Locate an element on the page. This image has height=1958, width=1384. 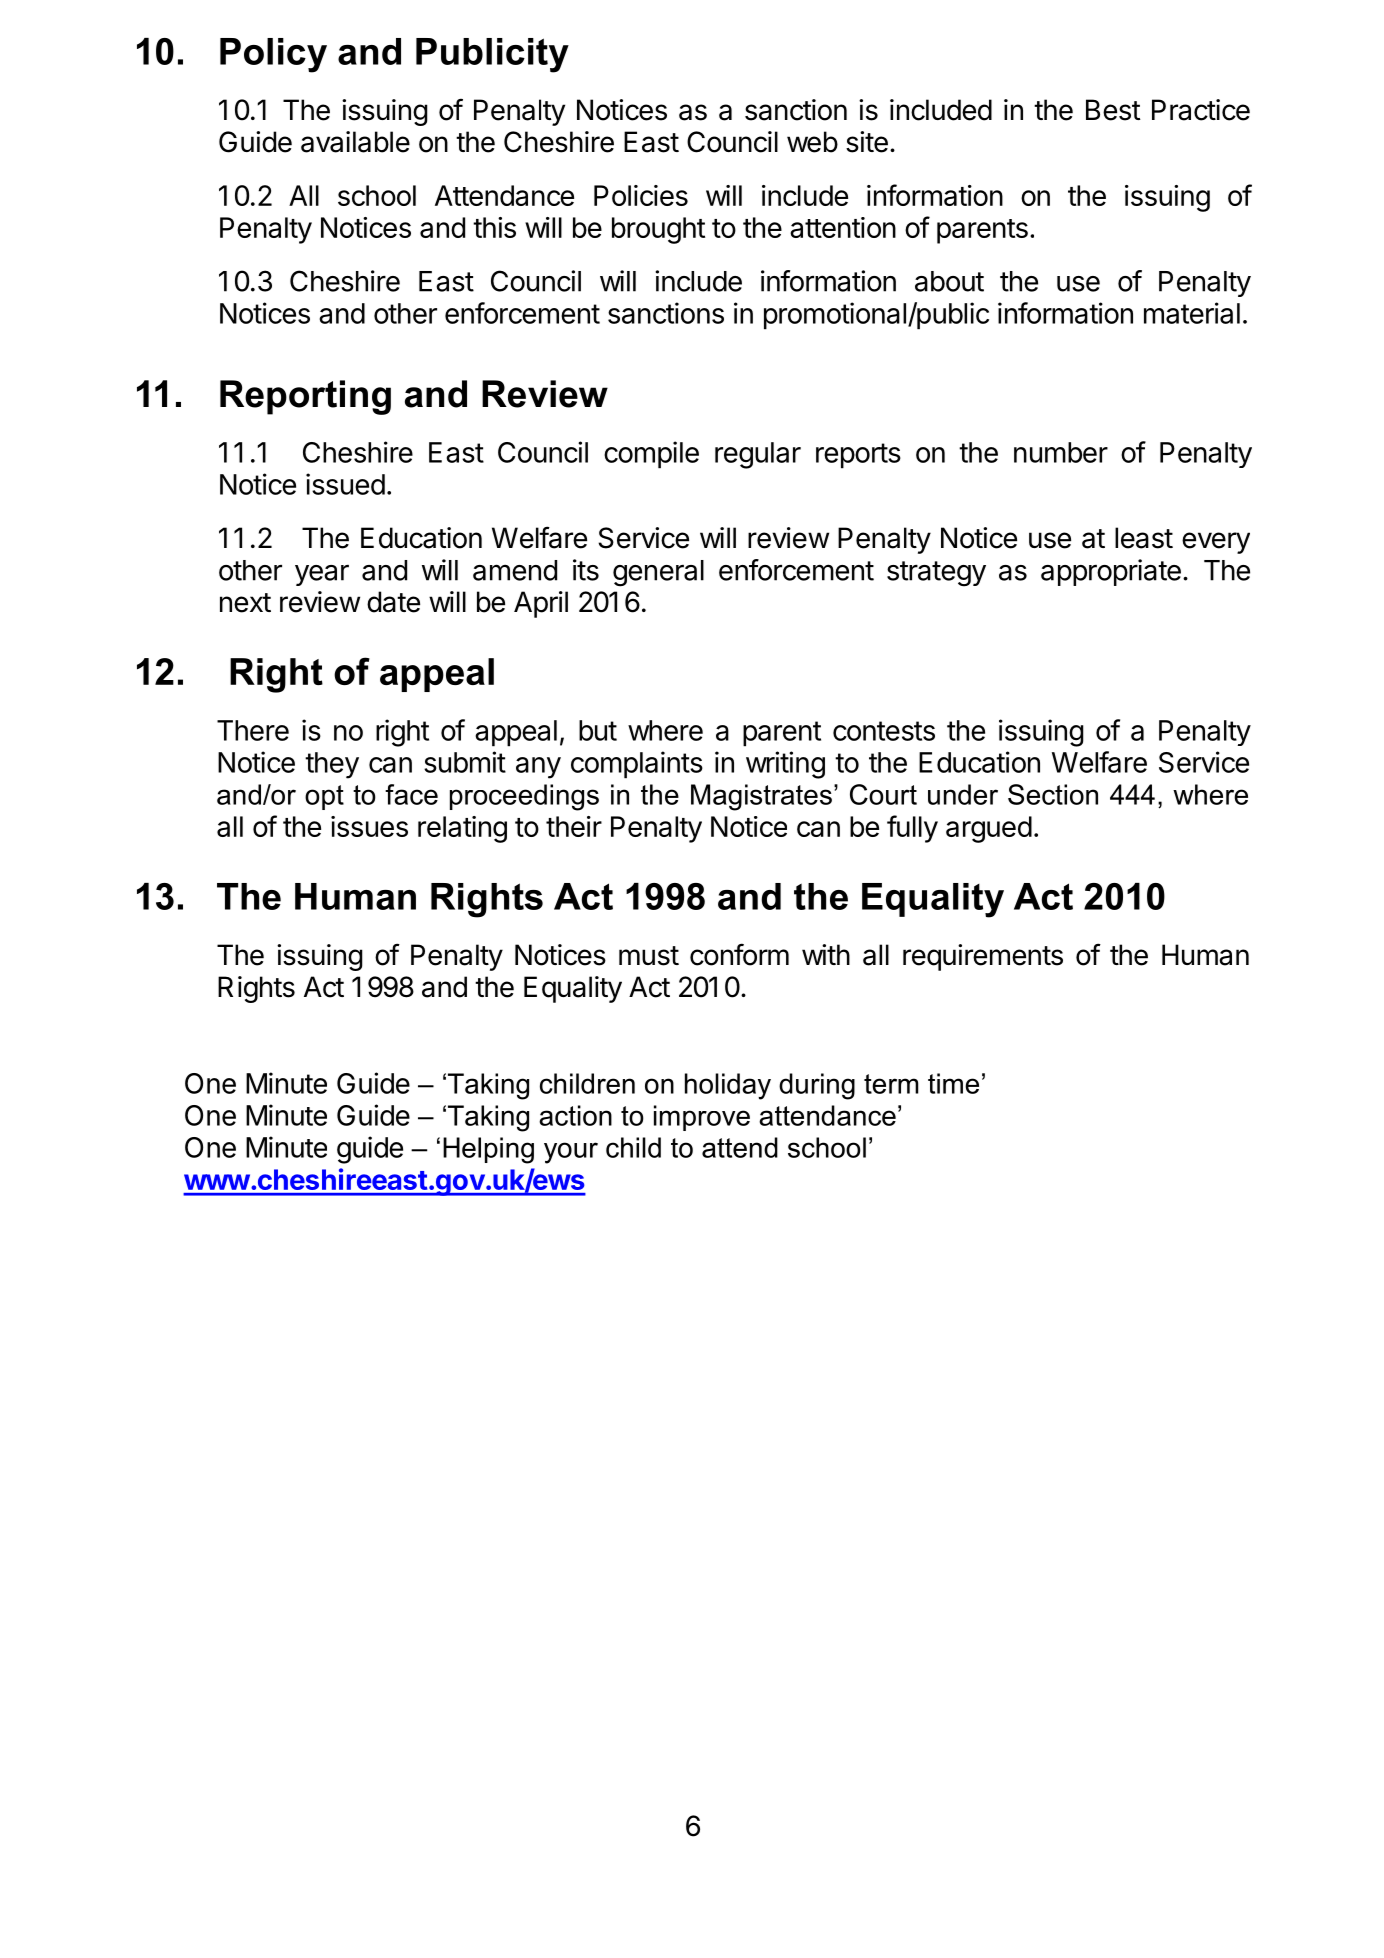
regular is located at coordinates (758, 455).
